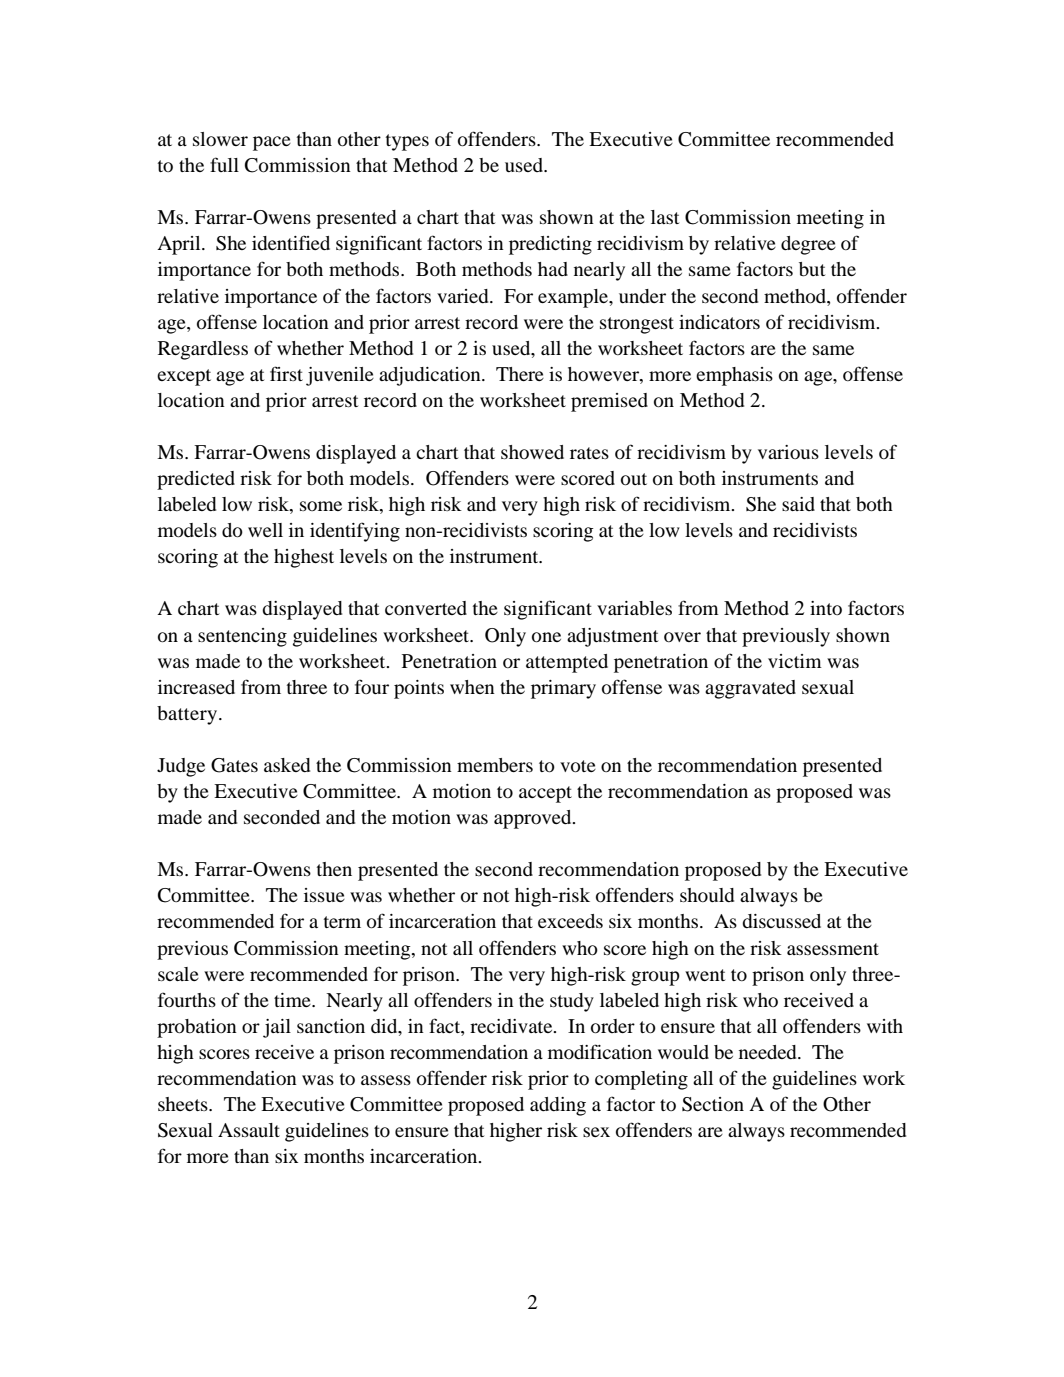  Describe the element at coordinates (550, 245) in the screenshot. I see `predicting` at that location.
